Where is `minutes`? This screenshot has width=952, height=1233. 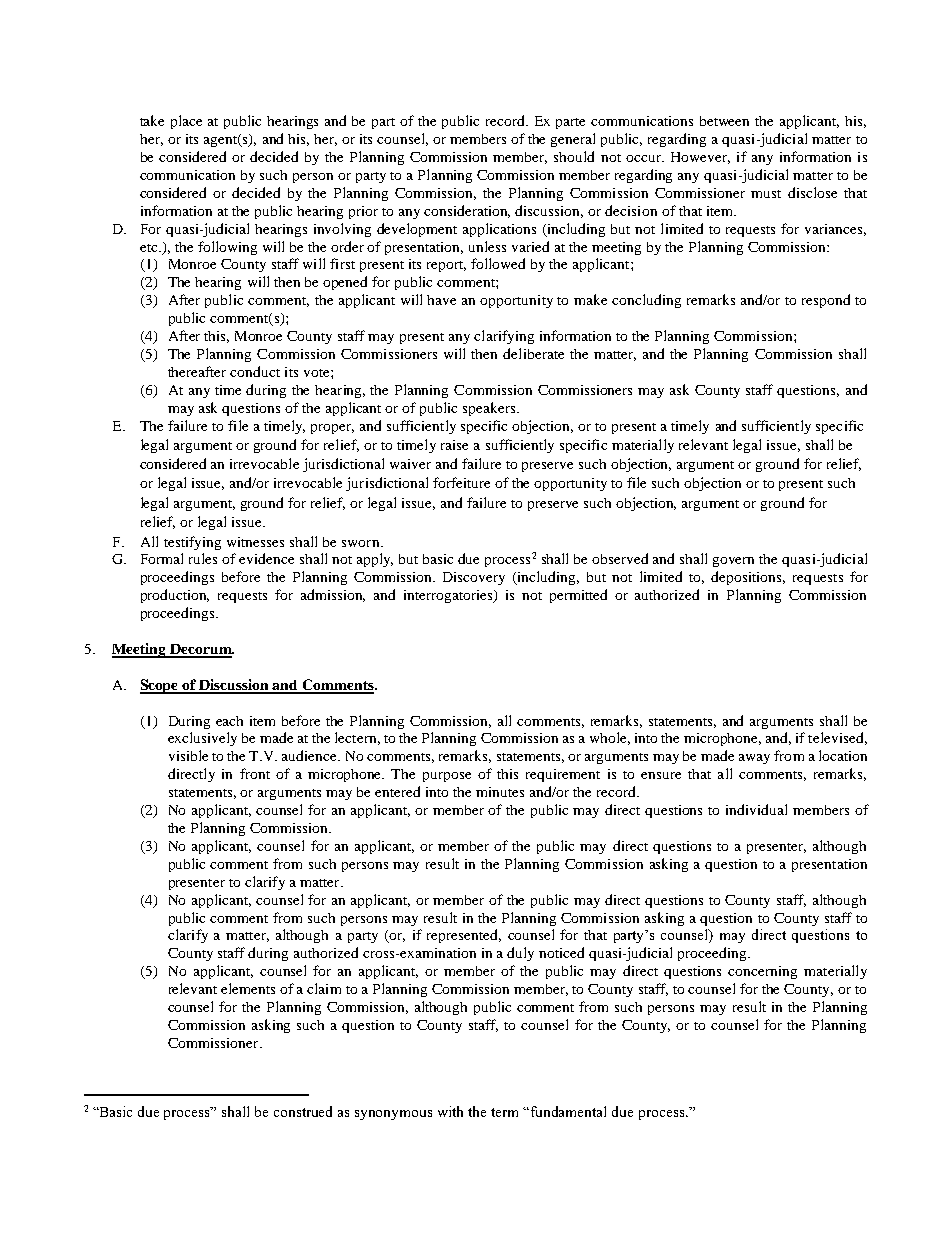 minutes is located at coordinates (500, 792).
